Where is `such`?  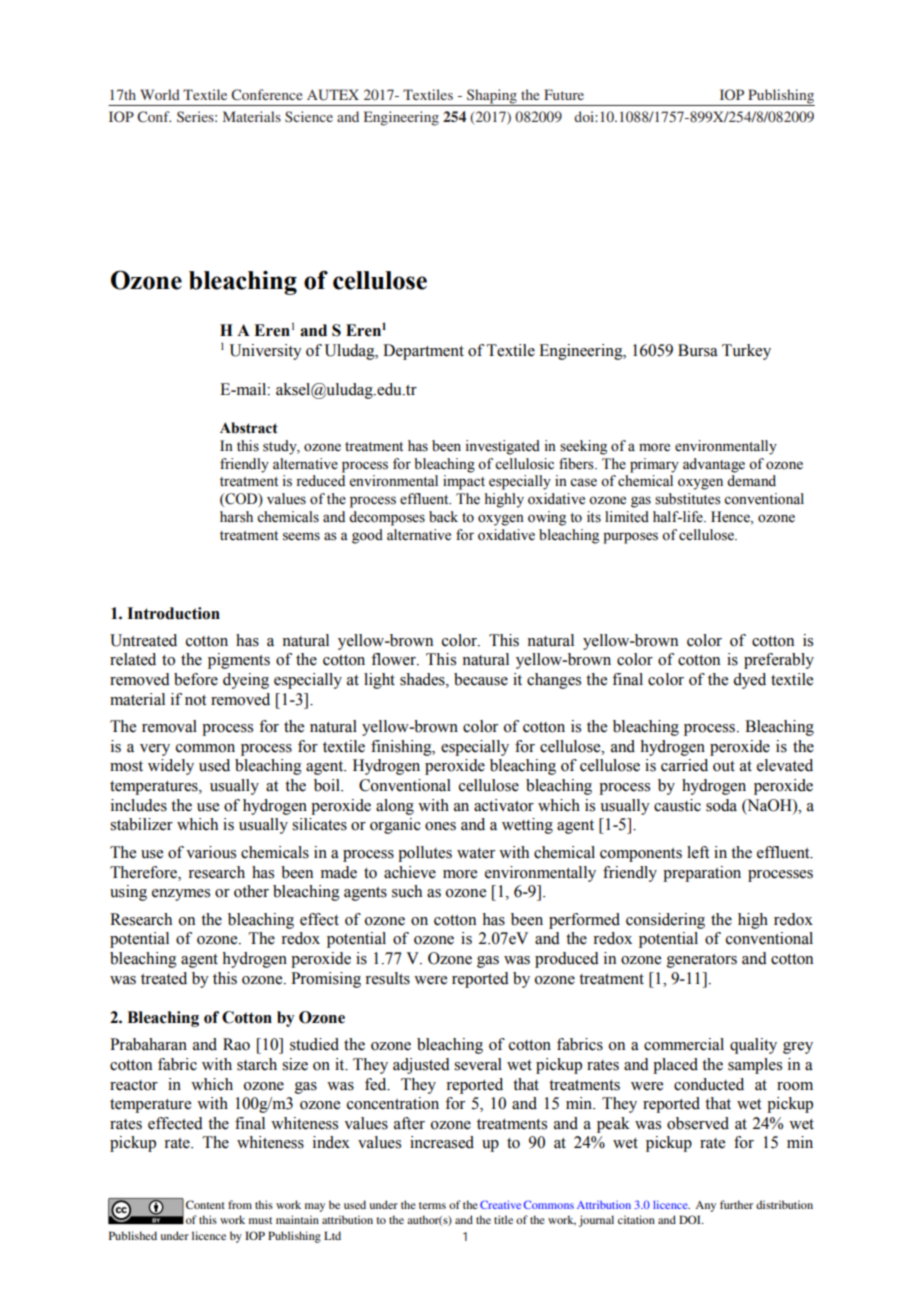
such is located at coordinates (407, 891).
